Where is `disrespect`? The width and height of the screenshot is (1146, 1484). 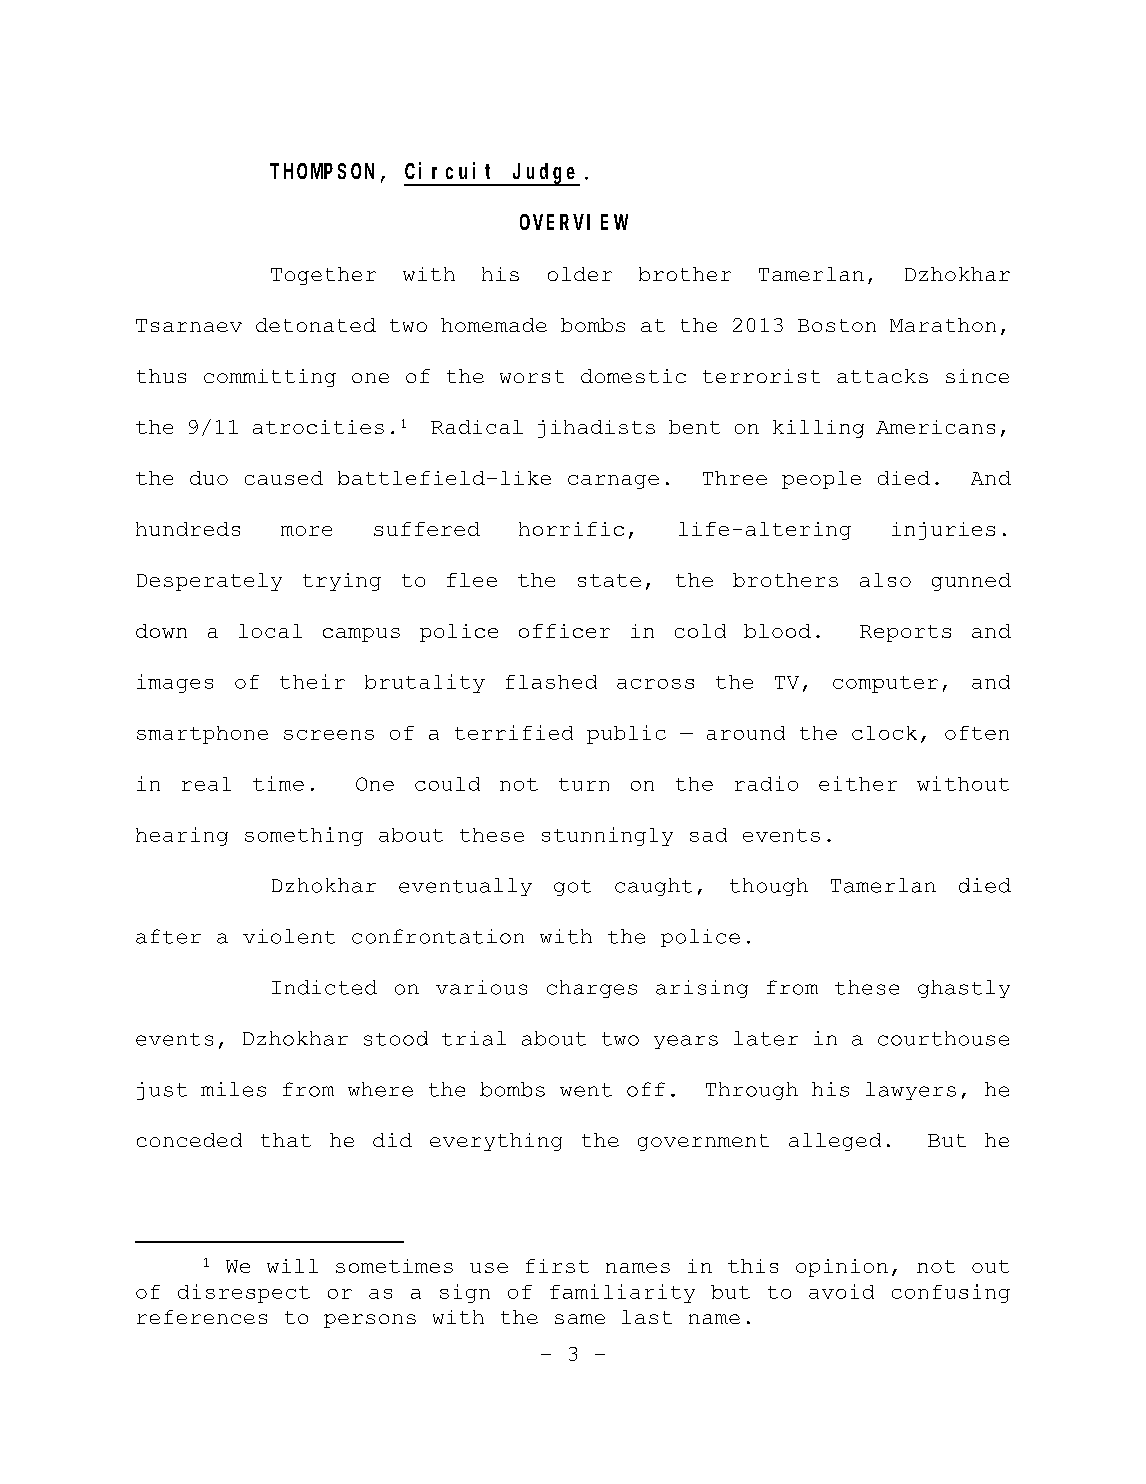 disrespect is located at coordinates (244, 1293).
